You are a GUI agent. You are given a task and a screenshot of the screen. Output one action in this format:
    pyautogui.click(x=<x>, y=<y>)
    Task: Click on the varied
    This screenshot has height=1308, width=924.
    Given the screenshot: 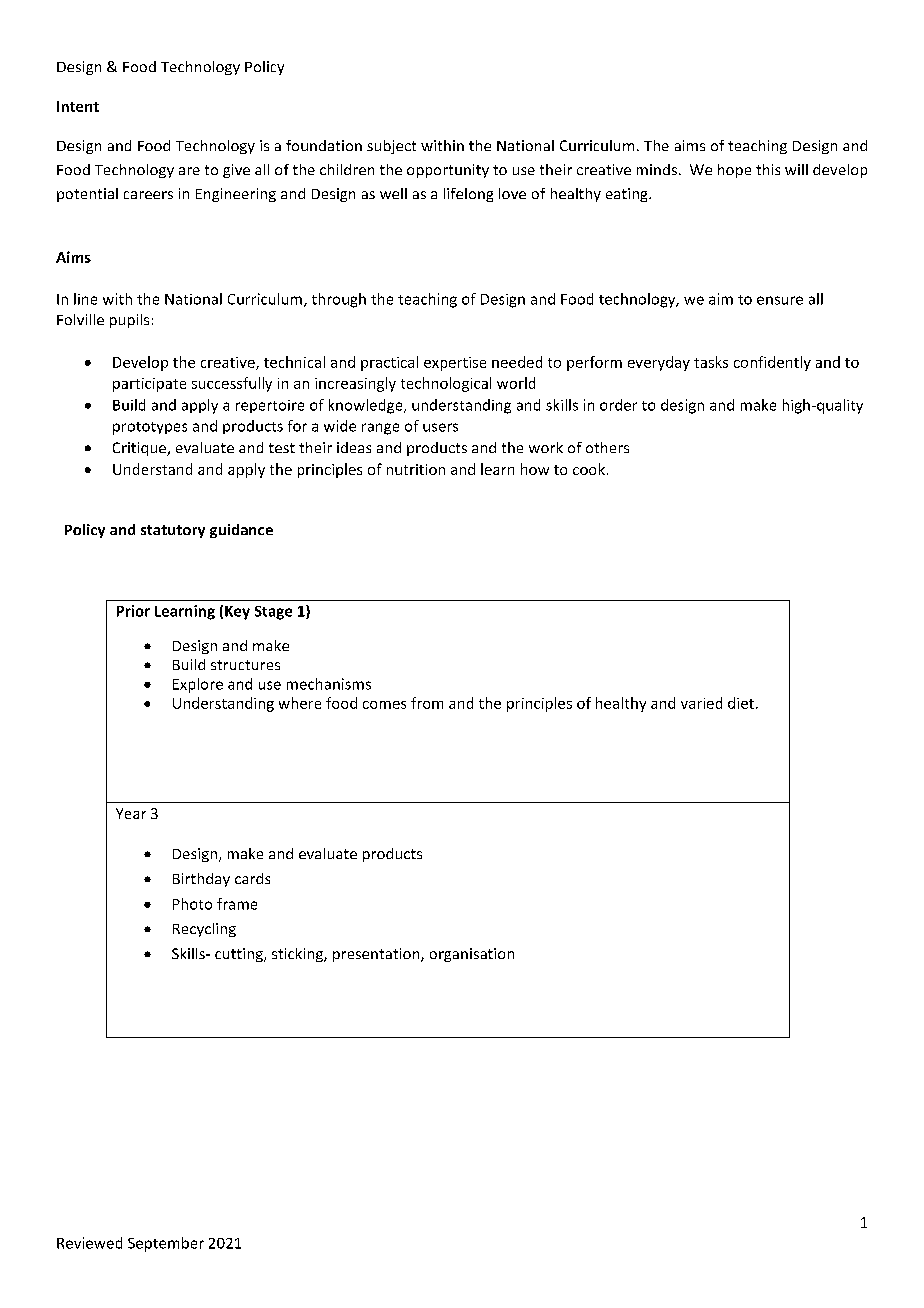 What is the action you would take?
    pyautogui.click(x=701, y=703)
